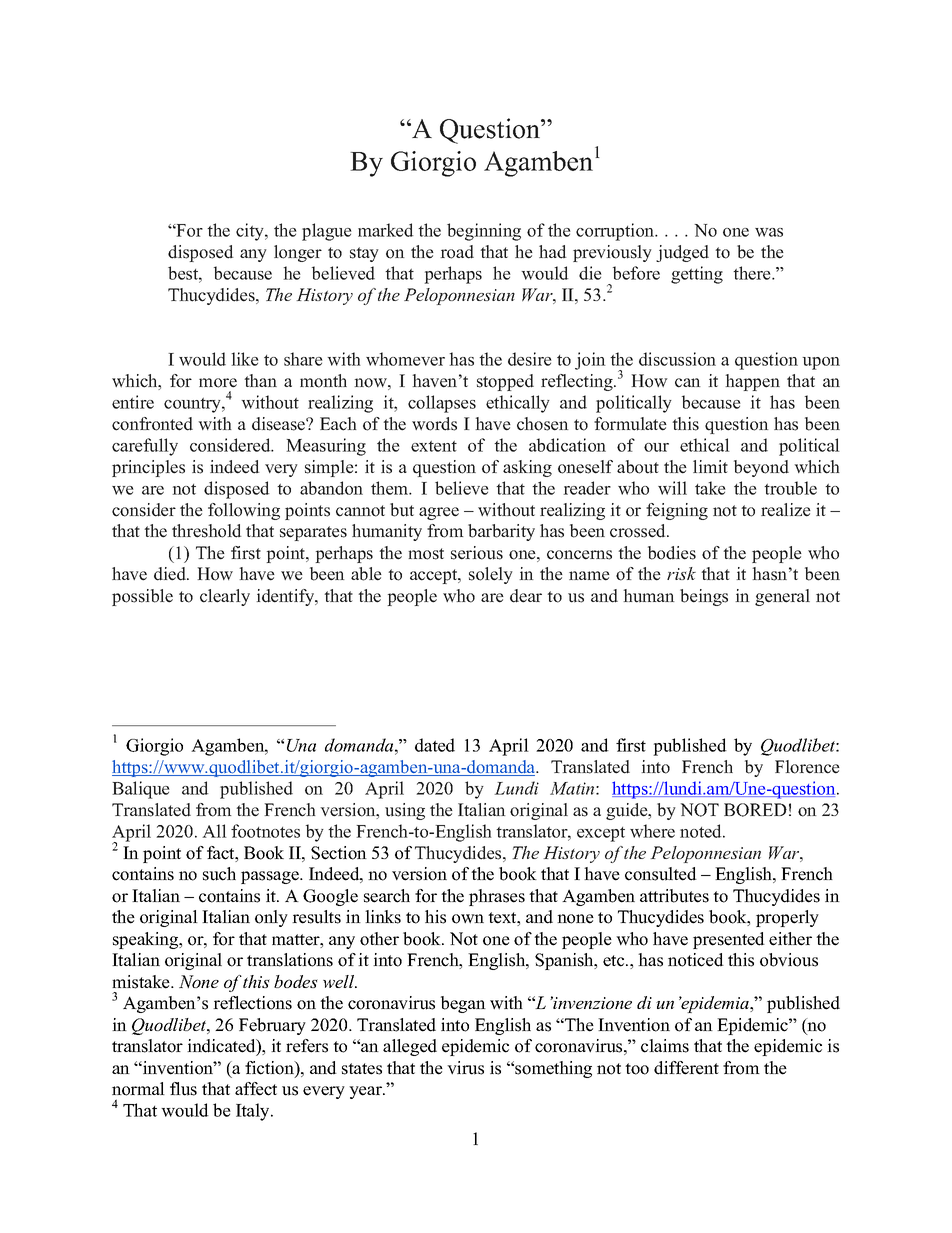 Image resolution: width=952 pixels, height=1233 pixels. What do you see at coordinates (786, 510) in the page?
I see `realize` at bounding box center [786, 510].
